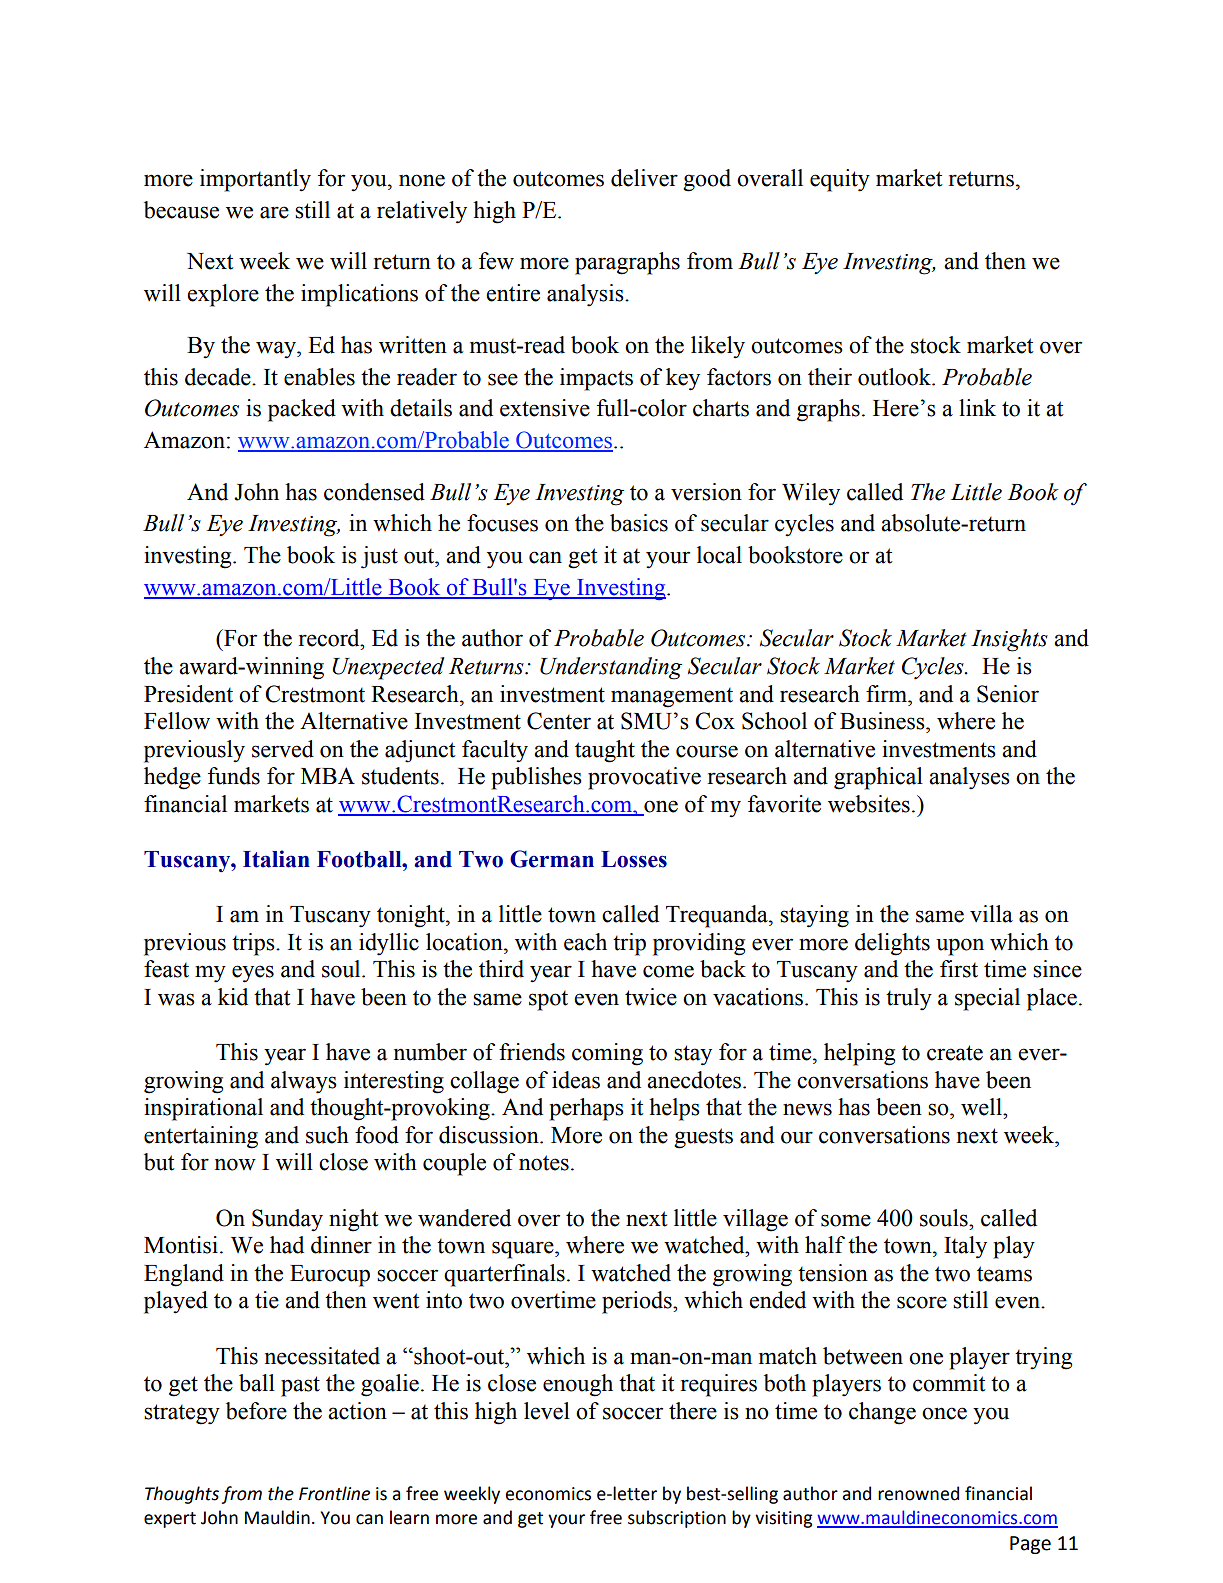 The height and width of the document is (1583, 1223). Describe the element at coordinates (300, 1386) in the document. I see `past` at that location.
